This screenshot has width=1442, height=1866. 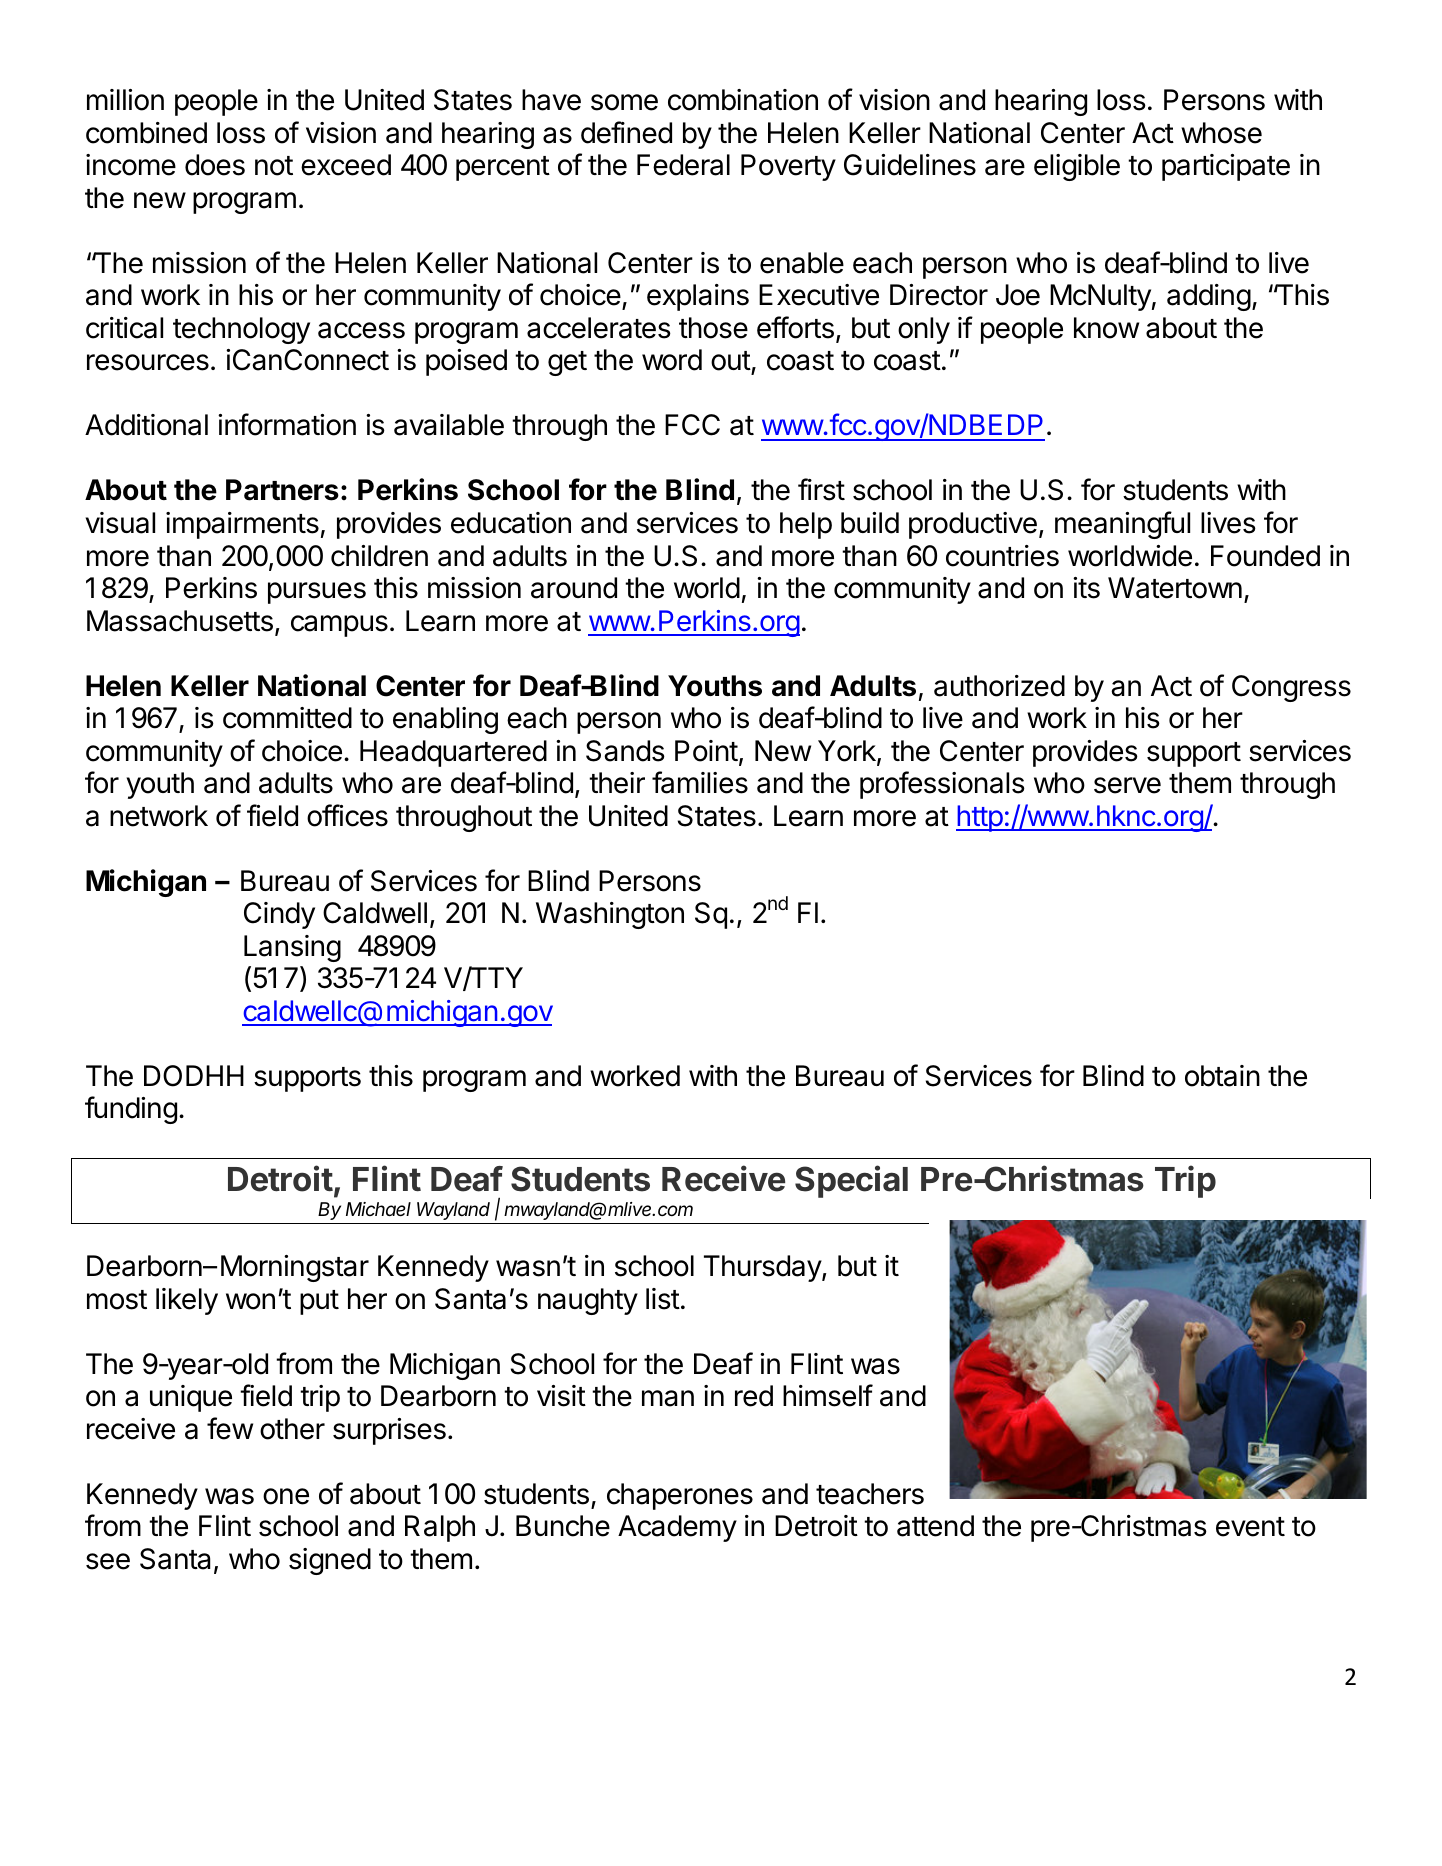 What do you see at coordinates (574, 588) in the screenshot?
I see `around` at bounding box center [574, 588].
